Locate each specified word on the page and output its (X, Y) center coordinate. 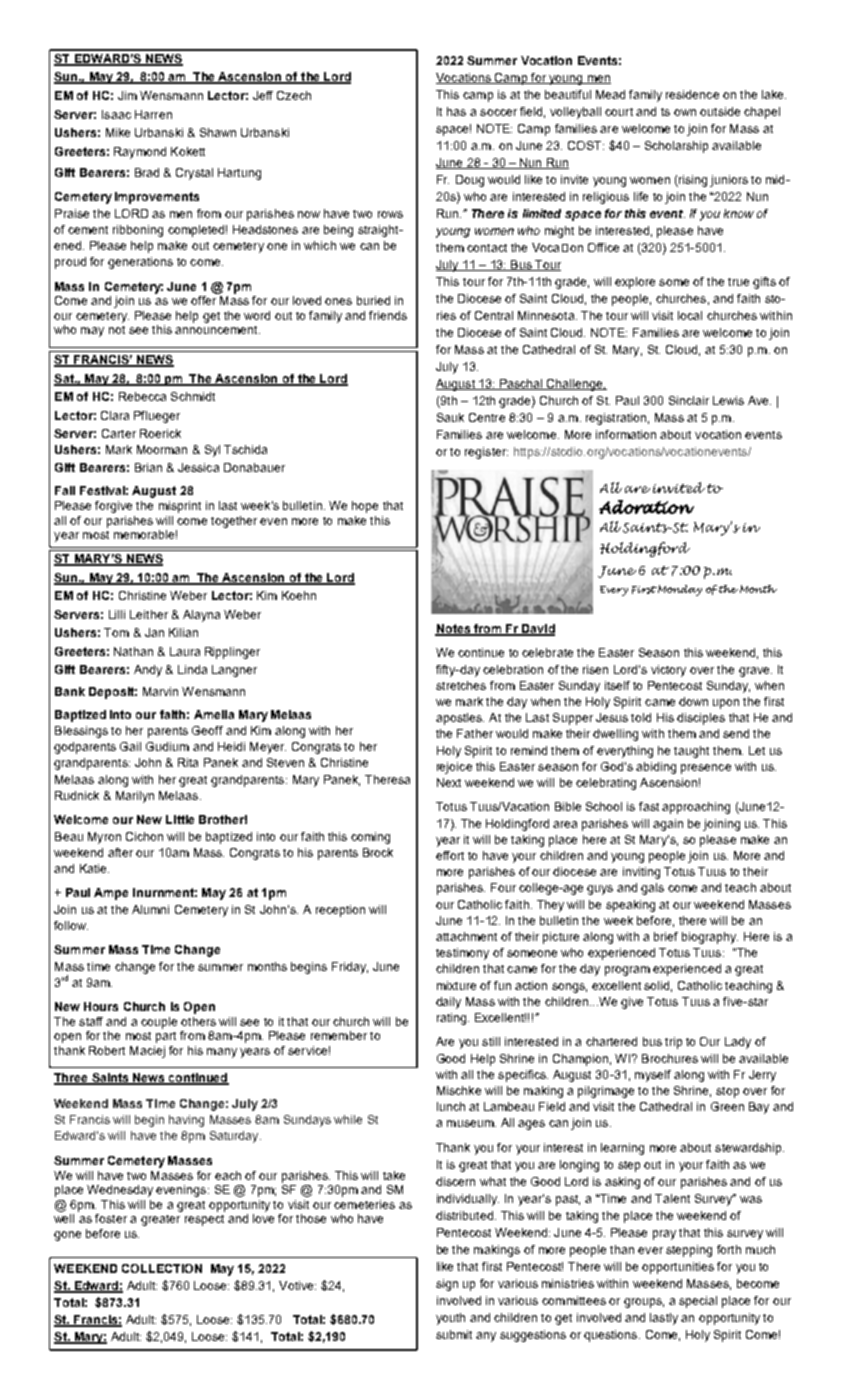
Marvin (160, 691)
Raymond (140, 153)
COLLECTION (162, 1268)
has (456, 111)
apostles (460, 719)
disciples (701, 719)
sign (447, 1285)
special (698, 1302)
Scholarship (676, 147)
